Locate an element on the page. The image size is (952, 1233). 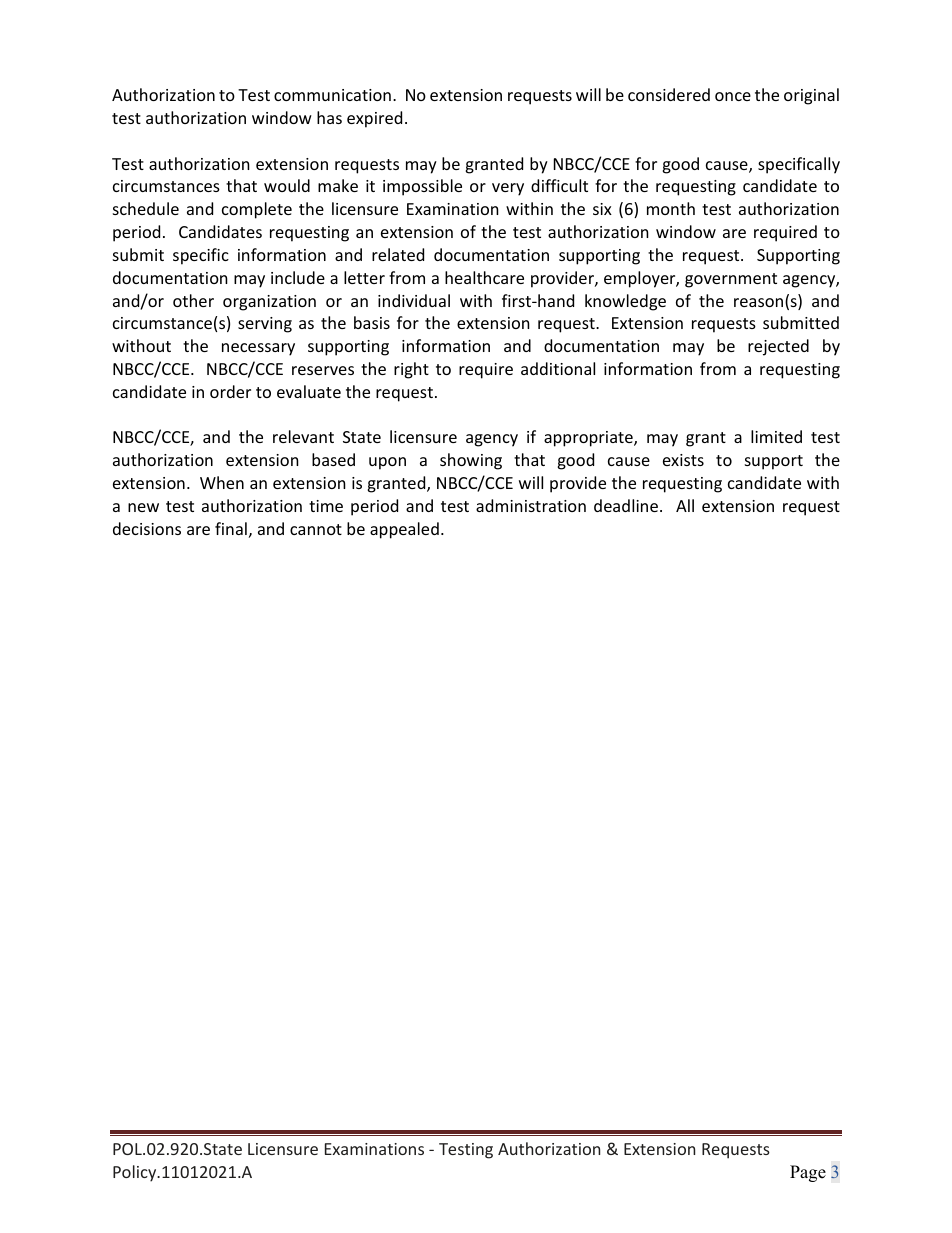
exists is located at coordinates (683, 460).
